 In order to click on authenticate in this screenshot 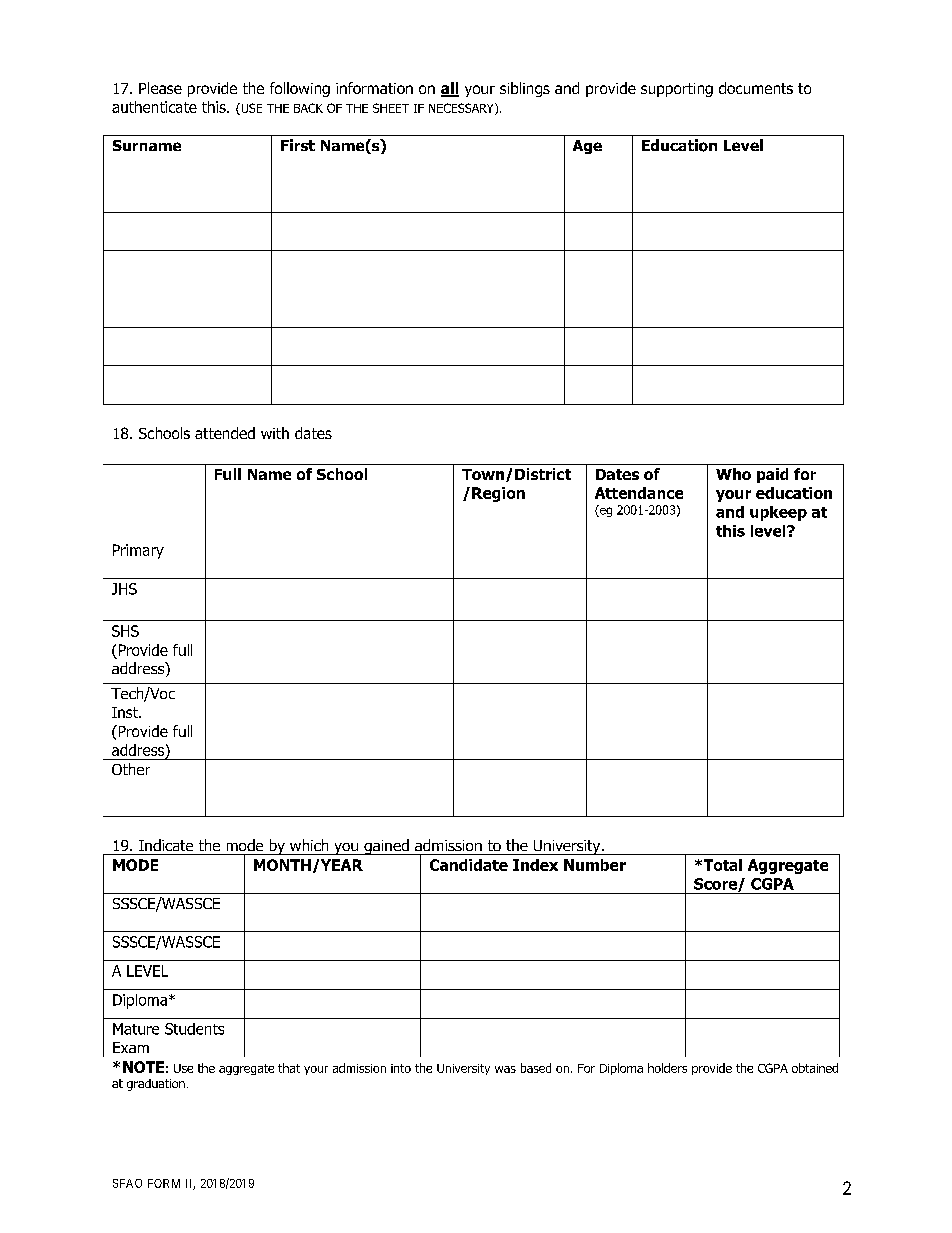, I will do `click(154, 107)`.
